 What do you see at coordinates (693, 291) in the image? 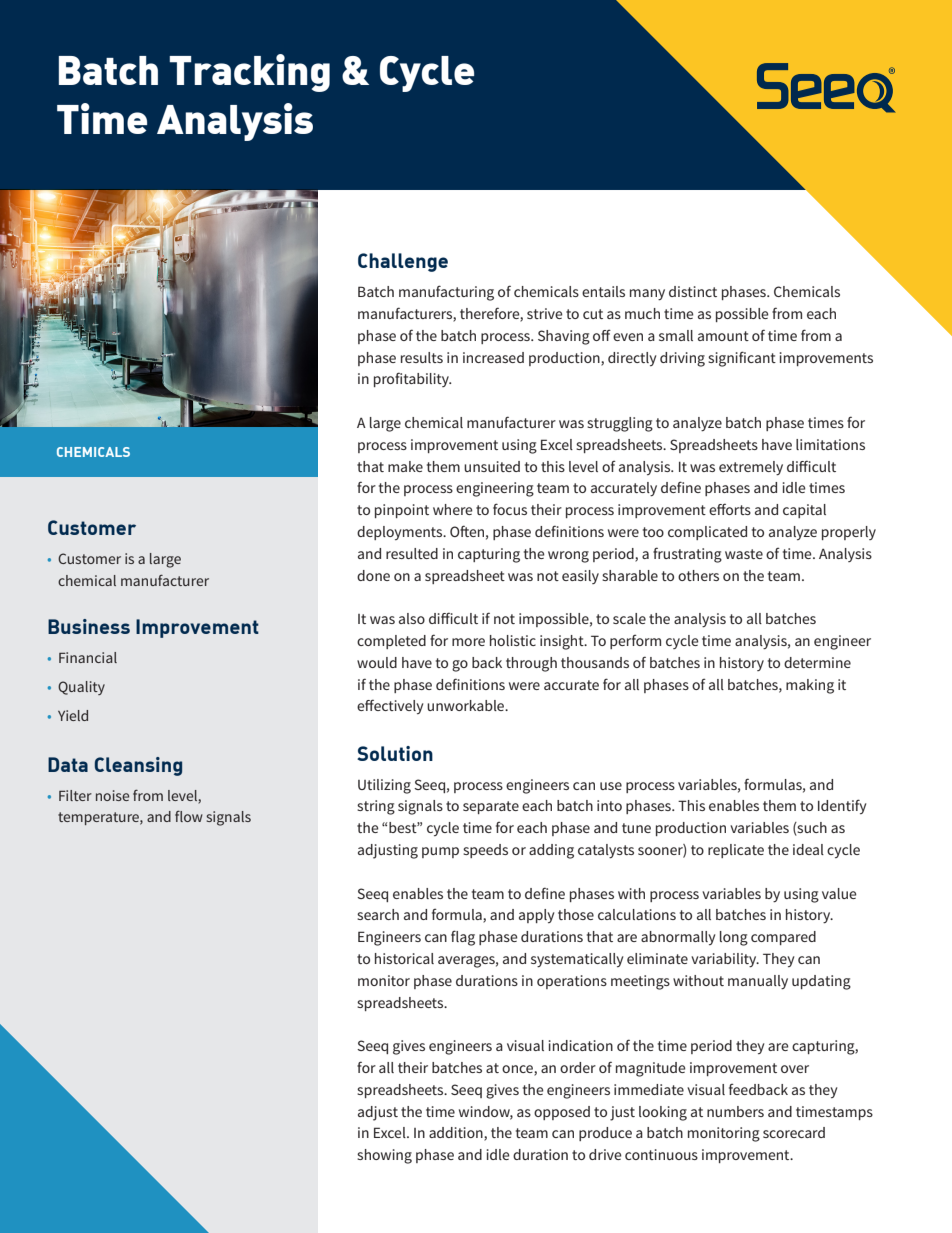
I see `distinct` at bounding box center [693, 291].
